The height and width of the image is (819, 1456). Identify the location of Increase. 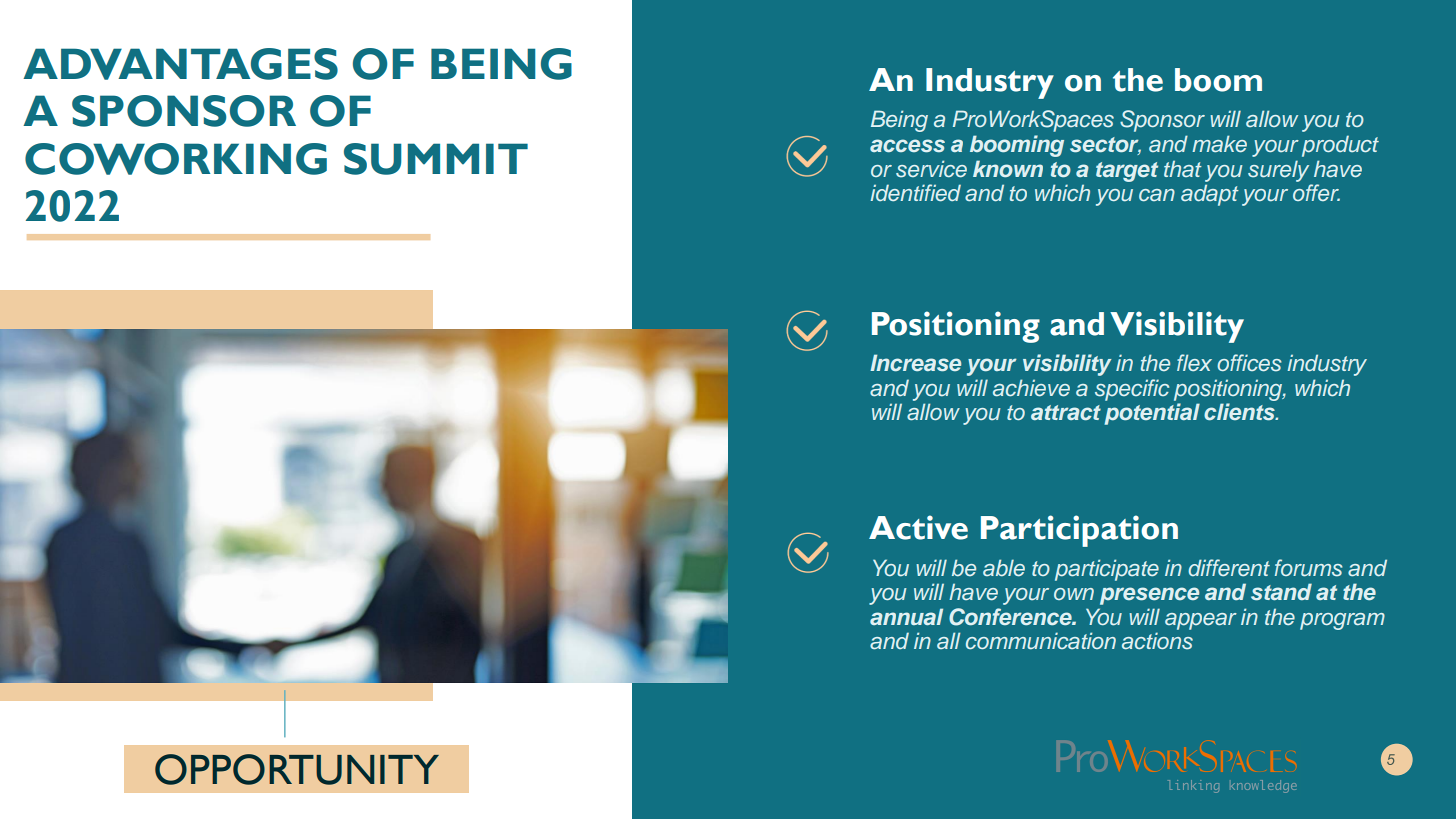
(915, 362).
